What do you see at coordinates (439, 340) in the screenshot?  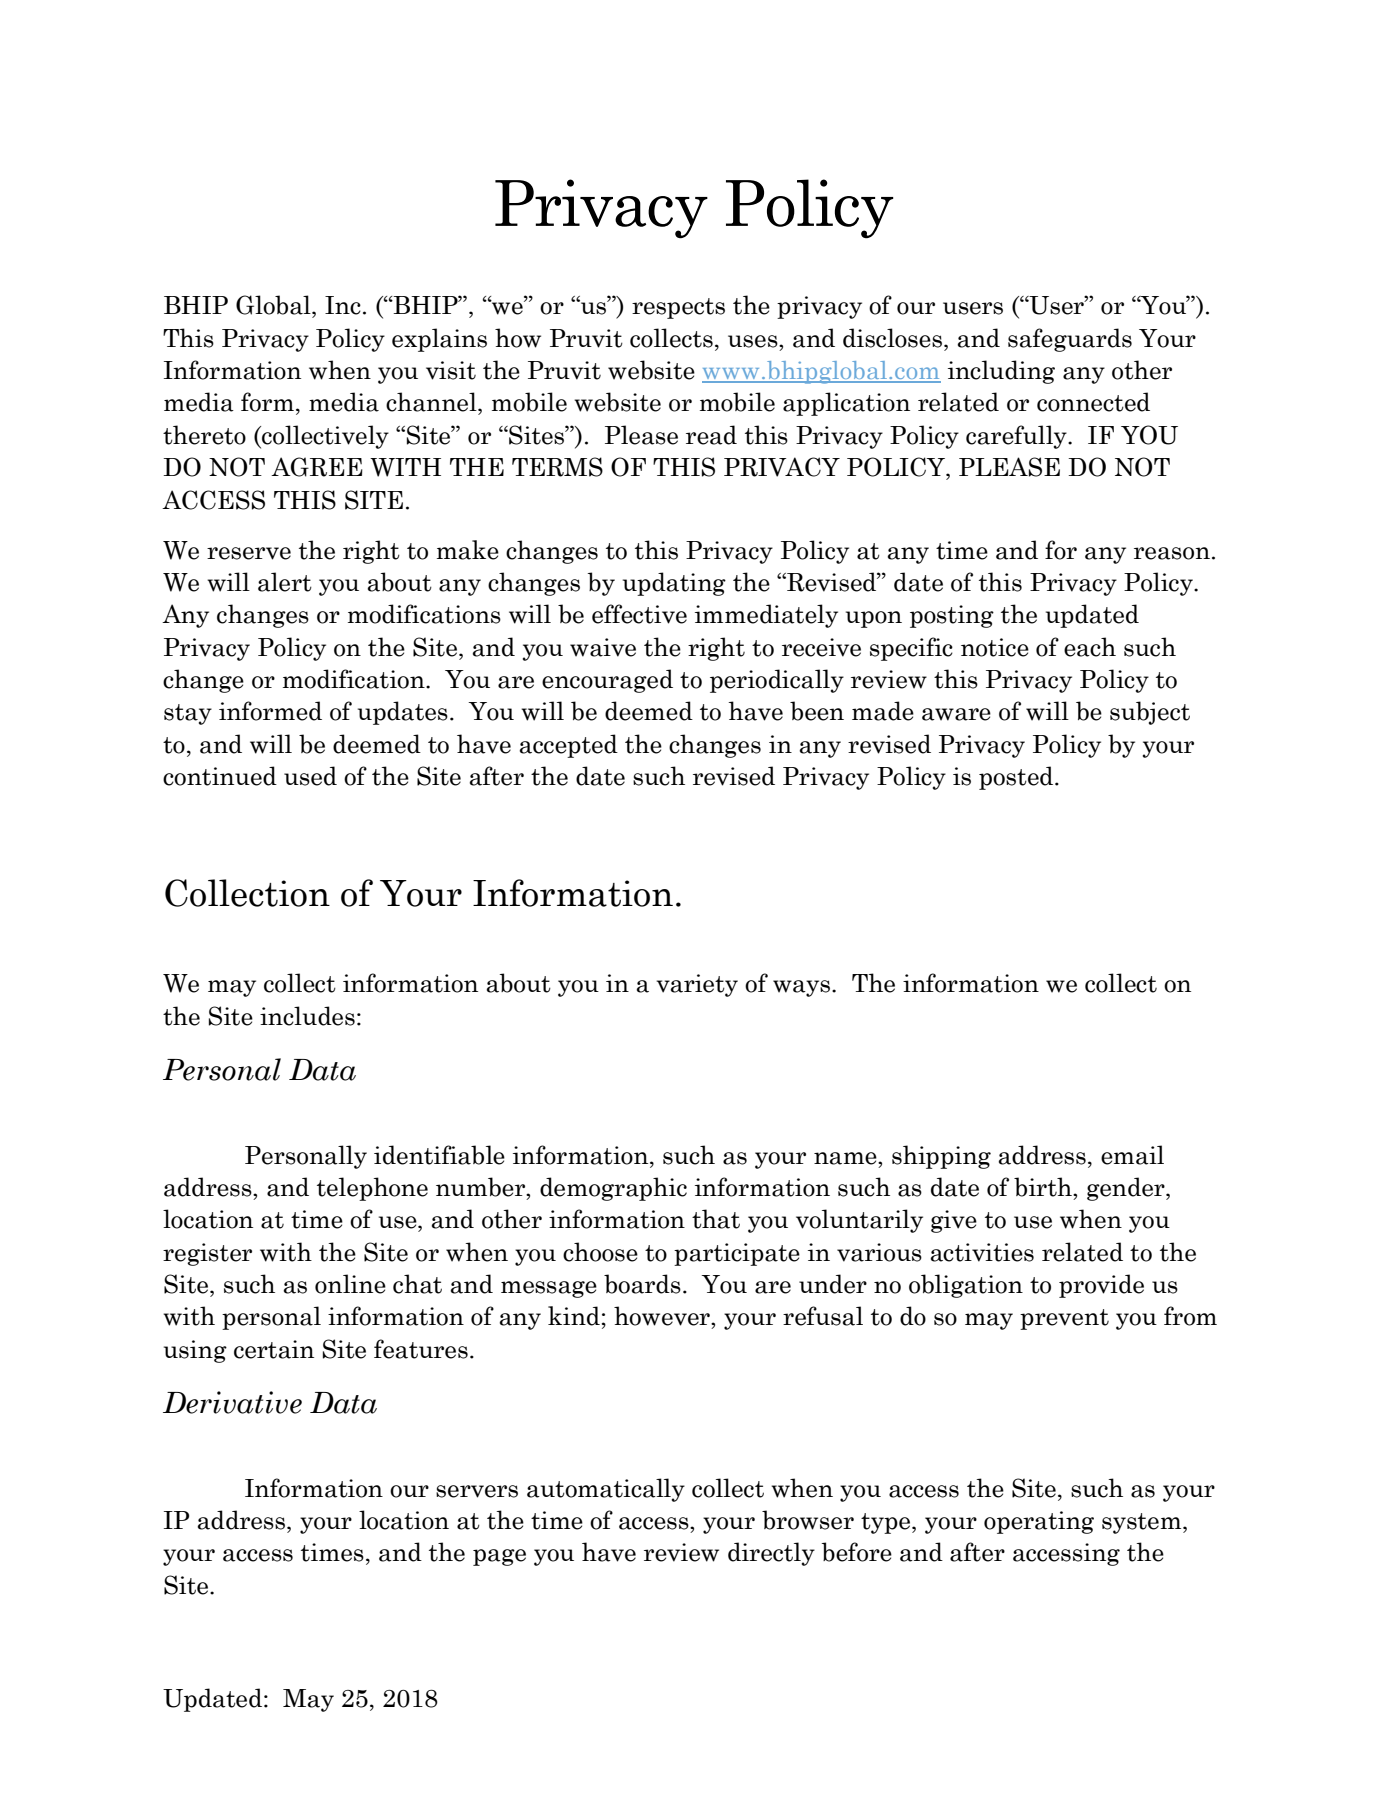 I see `explains` at bounding box center [439, 340].
